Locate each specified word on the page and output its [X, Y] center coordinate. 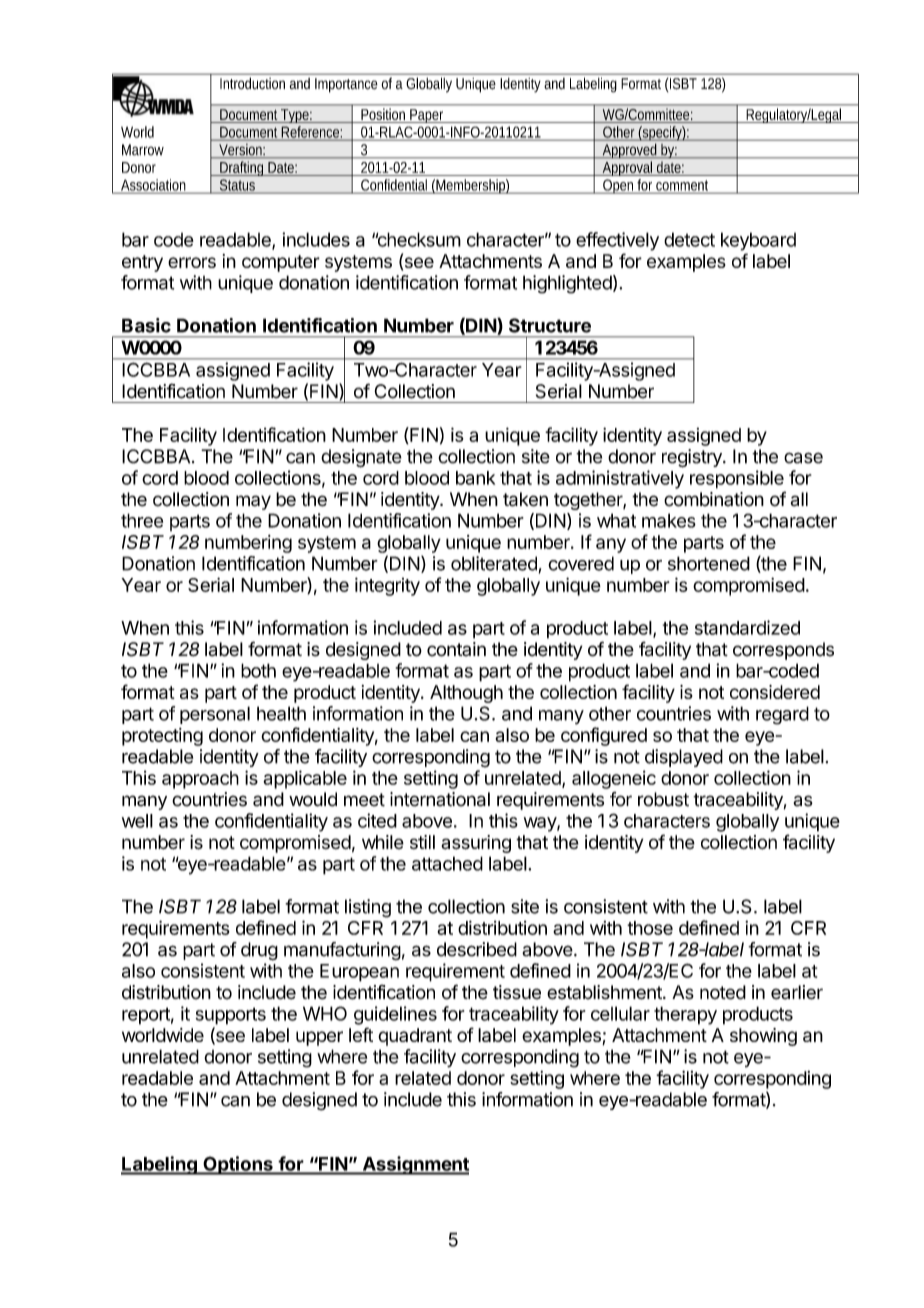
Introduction [252, 83]
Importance [346, 85]
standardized [747, 627]
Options [238, 1165]
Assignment [414, 1165]
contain [456, 649]
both [258, 670]
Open [619, 186]
